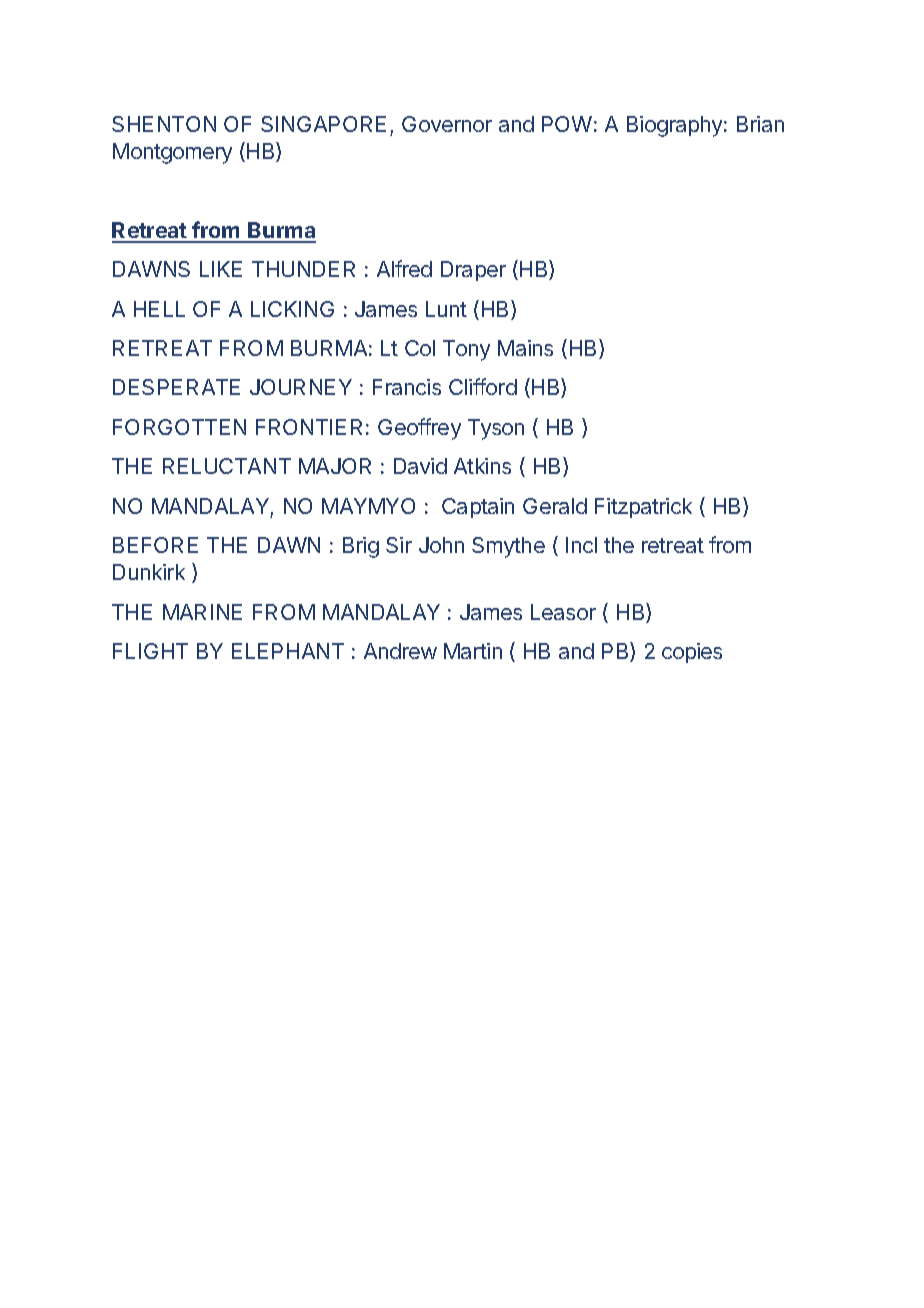 Image resolution: width=924 pixels, height=1308 pixels. Describe the element at coordinates (643, 508) in the page. I see `Fitzpatrick` at that location.
